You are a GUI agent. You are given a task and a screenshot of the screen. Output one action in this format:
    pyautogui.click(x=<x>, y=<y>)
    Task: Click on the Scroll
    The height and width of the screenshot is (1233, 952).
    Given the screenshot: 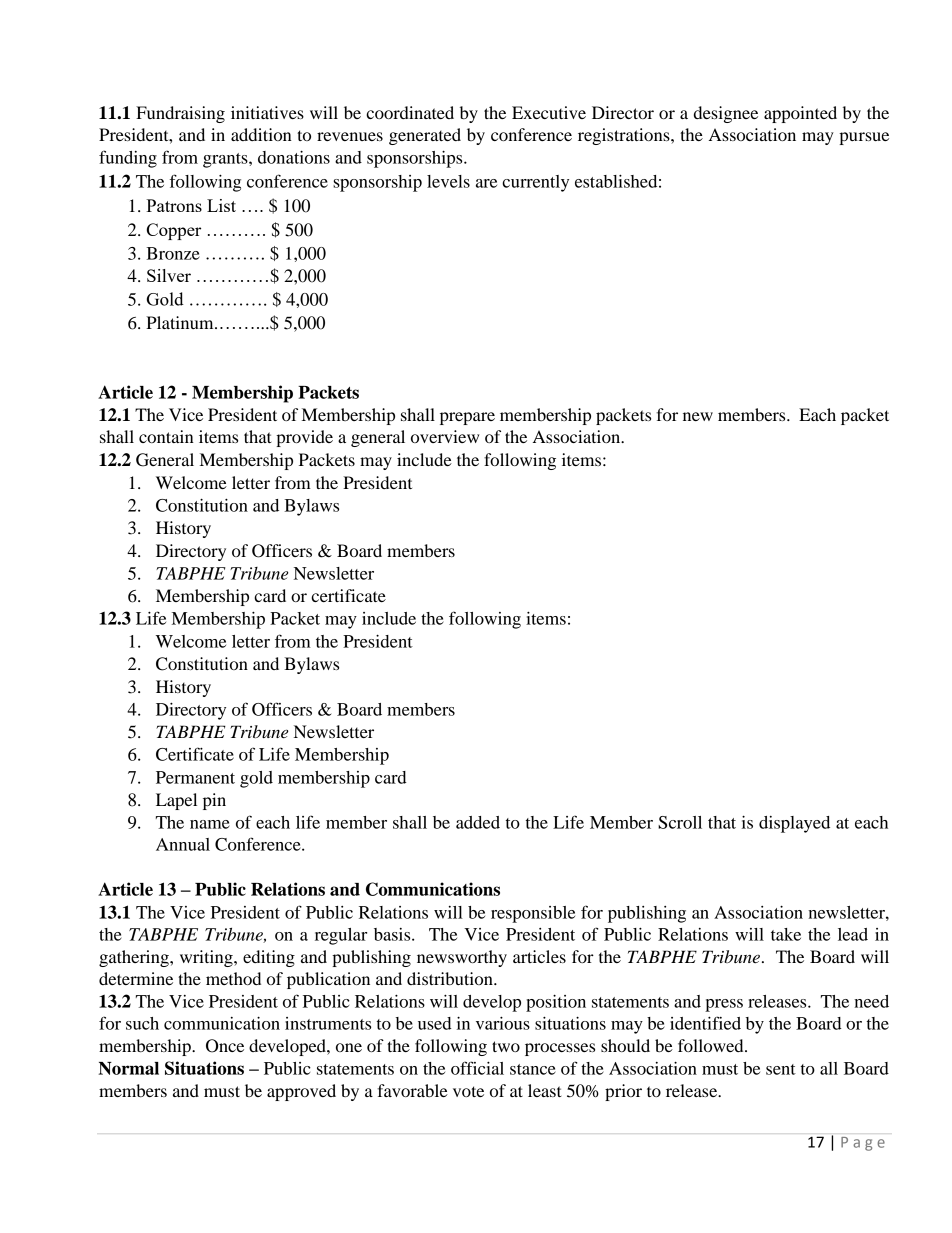 What is the action you would take?
    pyautogui.click(x=680, y=822)
